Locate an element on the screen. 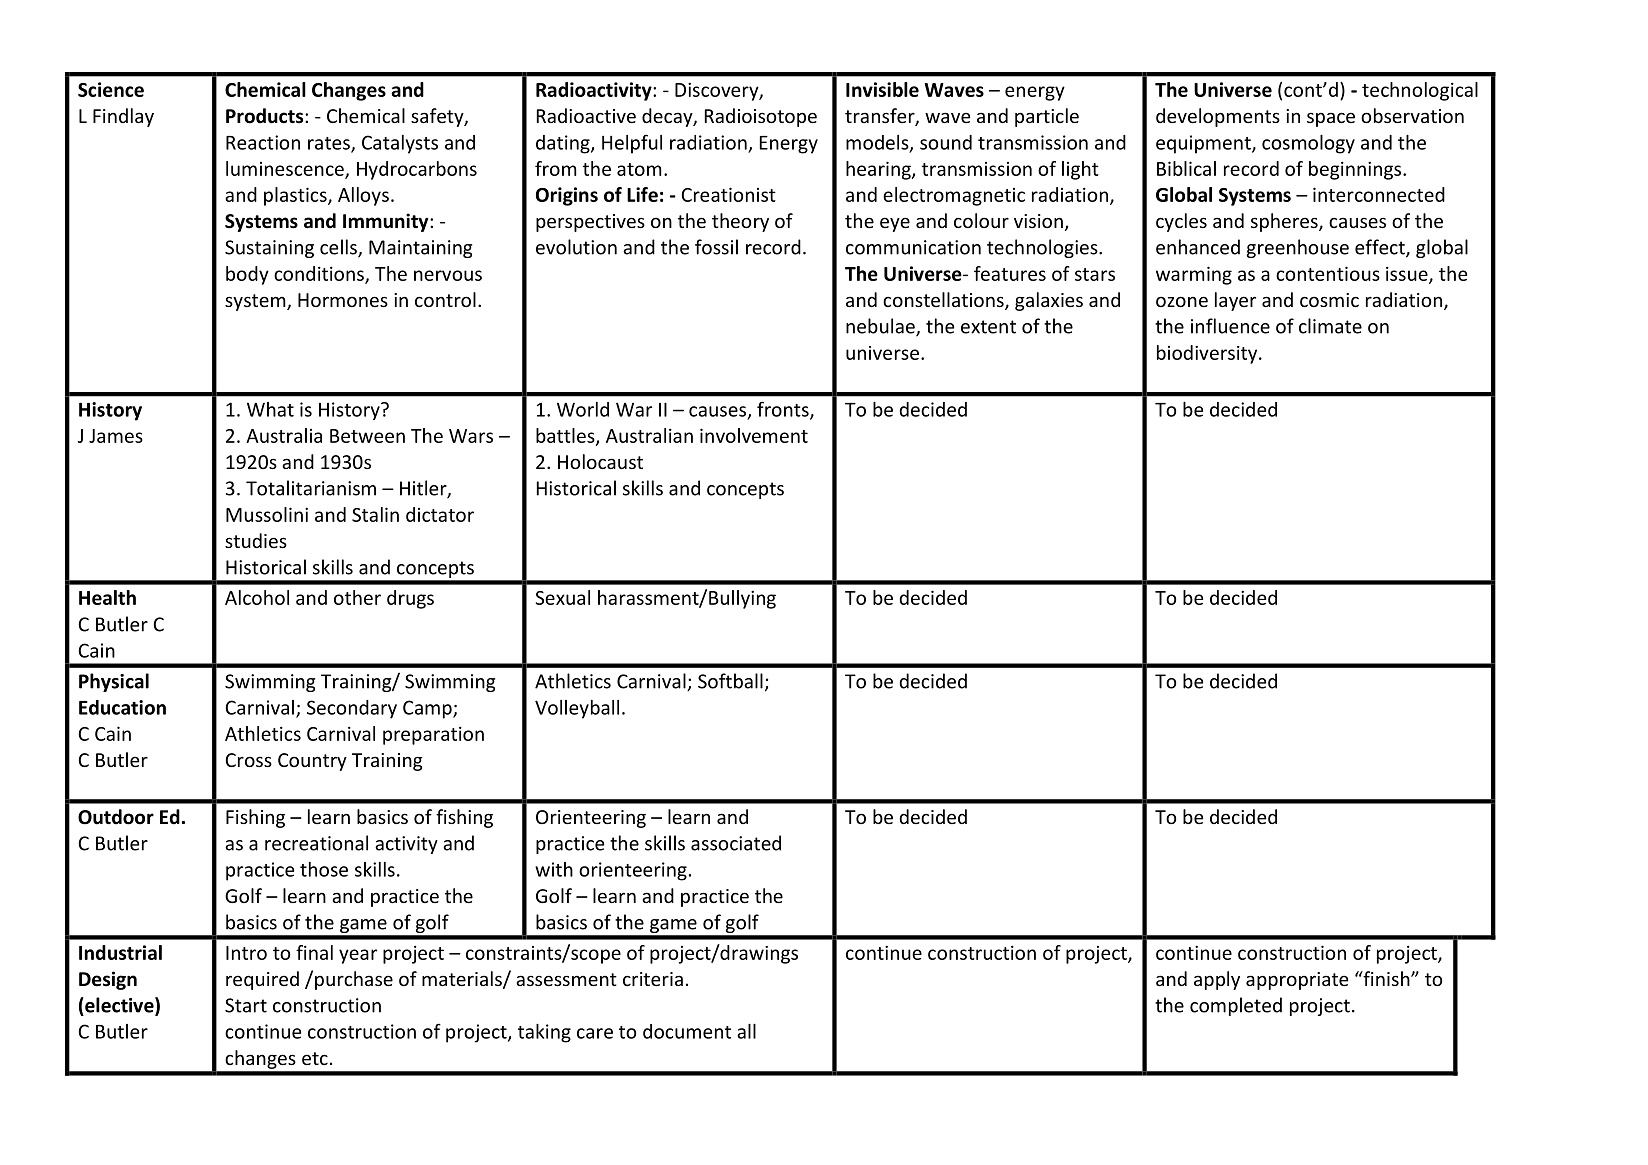 The height and width of the screenshot is (1165, 1648). Cross is located at coordinates (248, 760).
